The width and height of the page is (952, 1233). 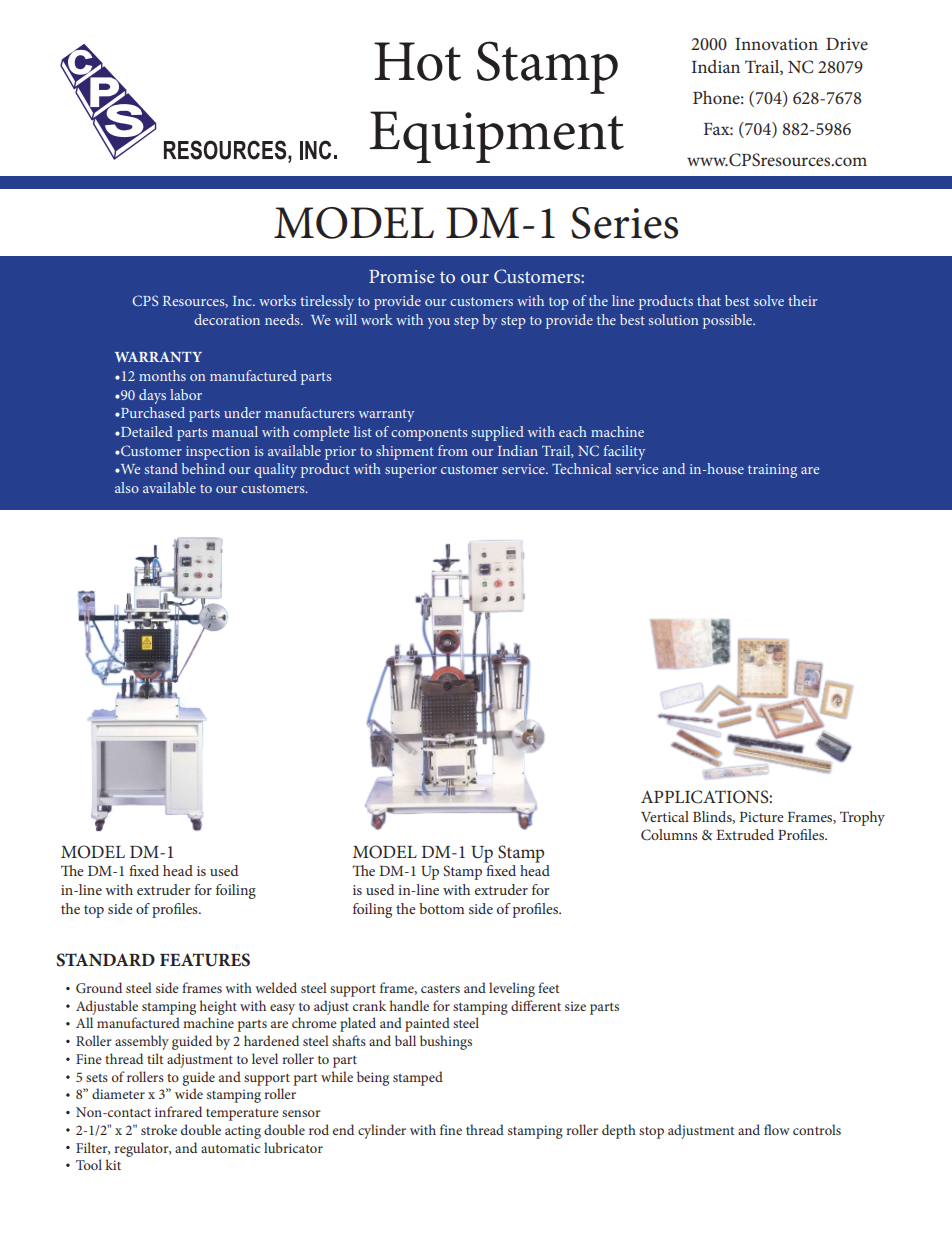 What do you see at coordinates (441, 908) in the page?
I see `bottom` at bounding box center [441, 908].
